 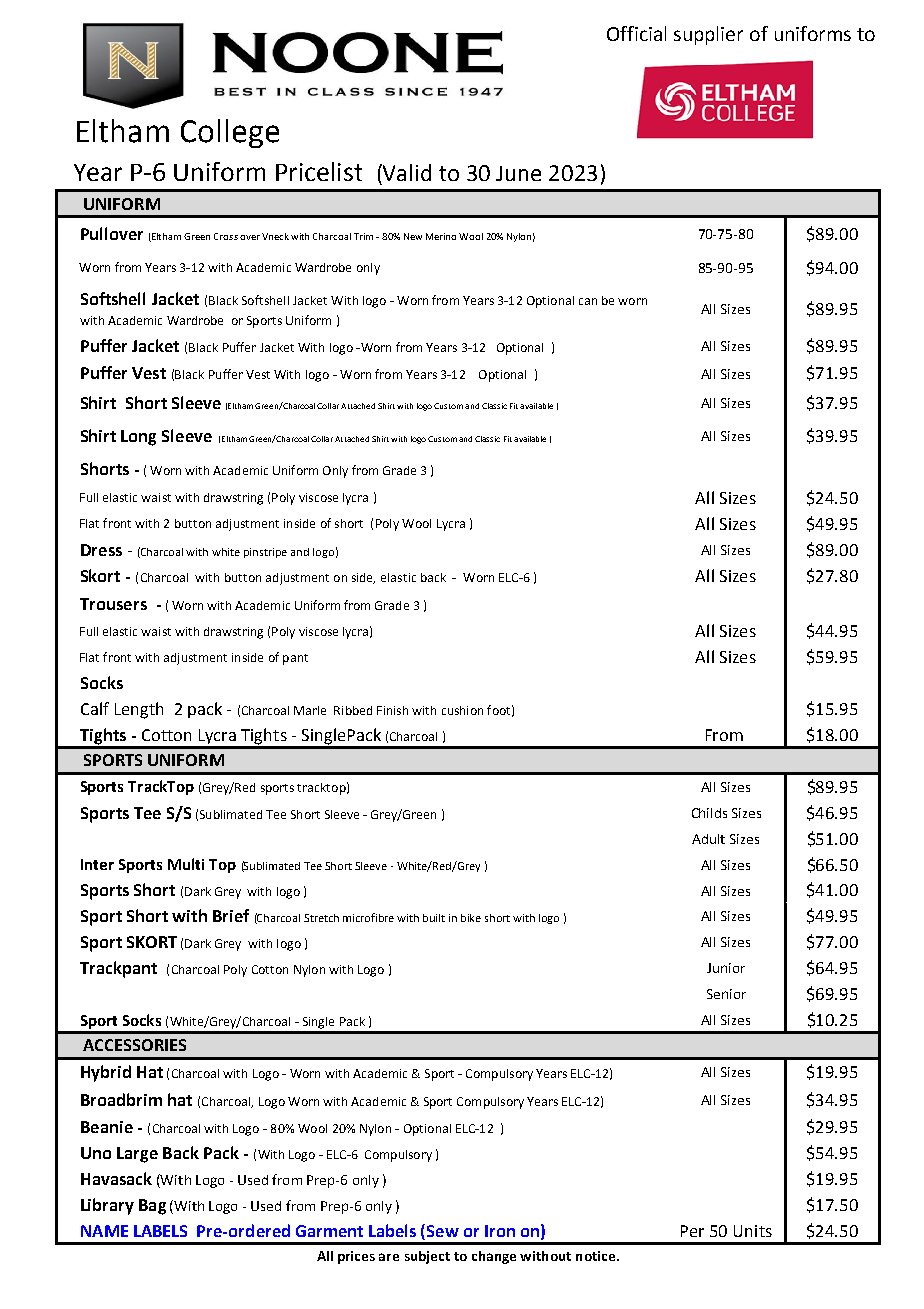 What do you see at coordinates (709, 813) in the page?
I see `Childs` at bounding box center [709, 813].
